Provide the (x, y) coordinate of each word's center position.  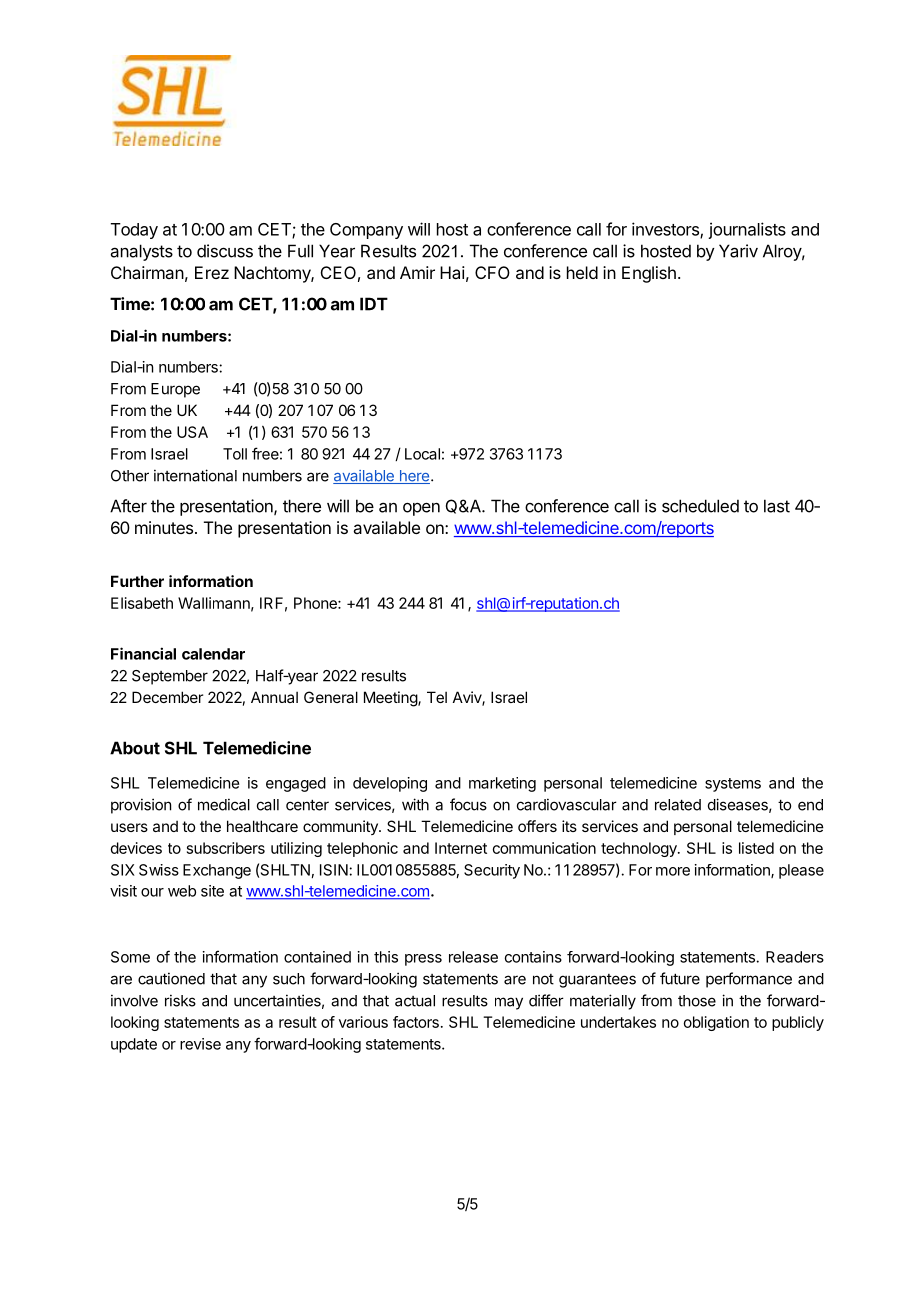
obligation (716, 1023)
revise (200, 1044)
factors (416, 1022)
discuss (225, 251)
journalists (747, 230)
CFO (492, 272)
